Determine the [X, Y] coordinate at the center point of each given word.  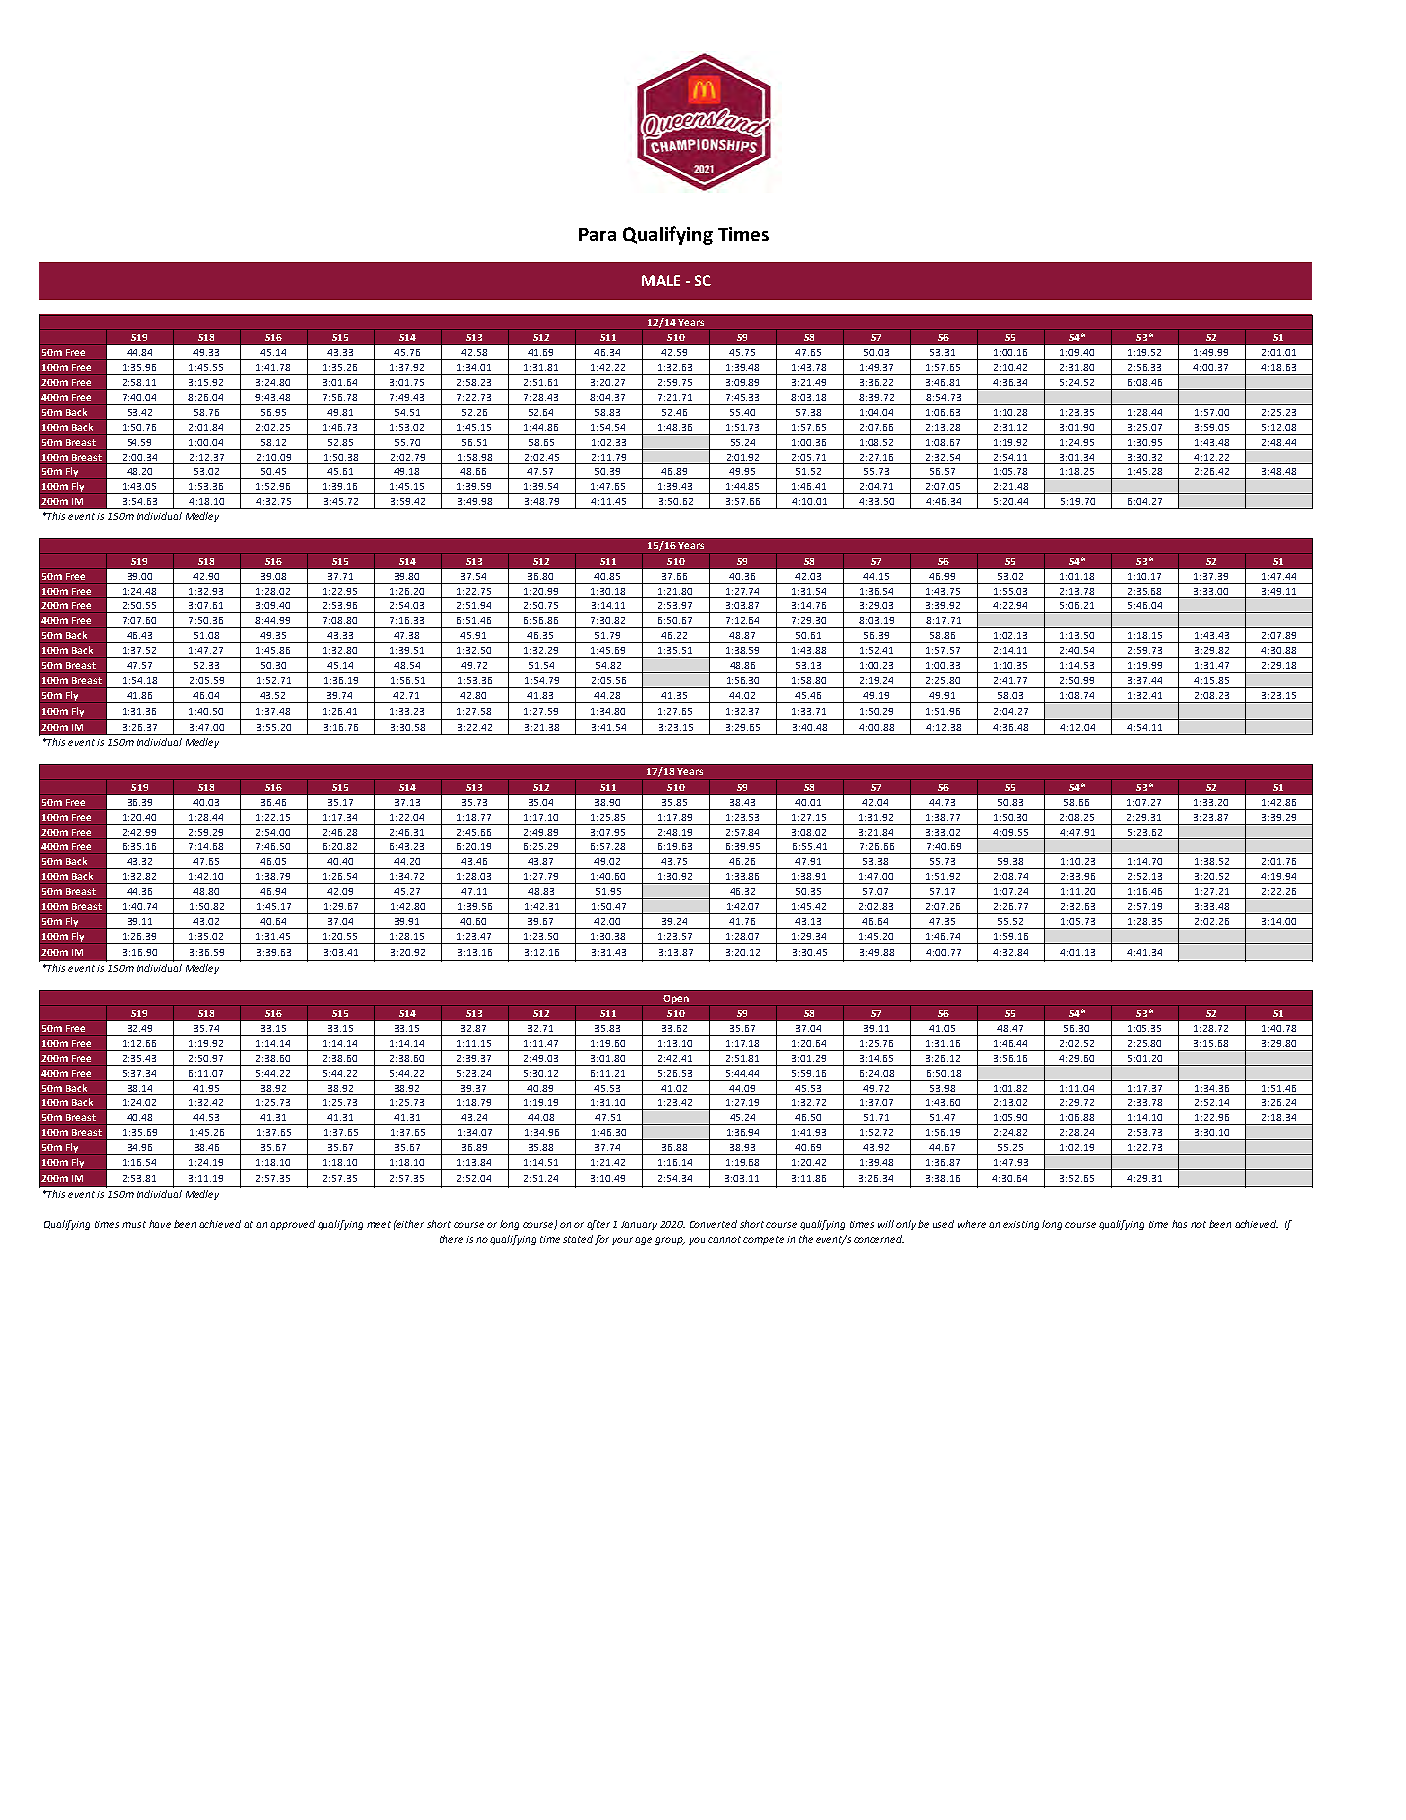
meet [379, 1224]
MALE [661, 280]
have [160, 1224]
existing [1021, 1225]
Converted [713, 1224]
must [134, 1224]
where [972, 1224]
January [639, 1225]
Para [597, 234]
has [1179, 1224]
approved [292, 1225]
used [943, 1224]
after [598, 1225]
